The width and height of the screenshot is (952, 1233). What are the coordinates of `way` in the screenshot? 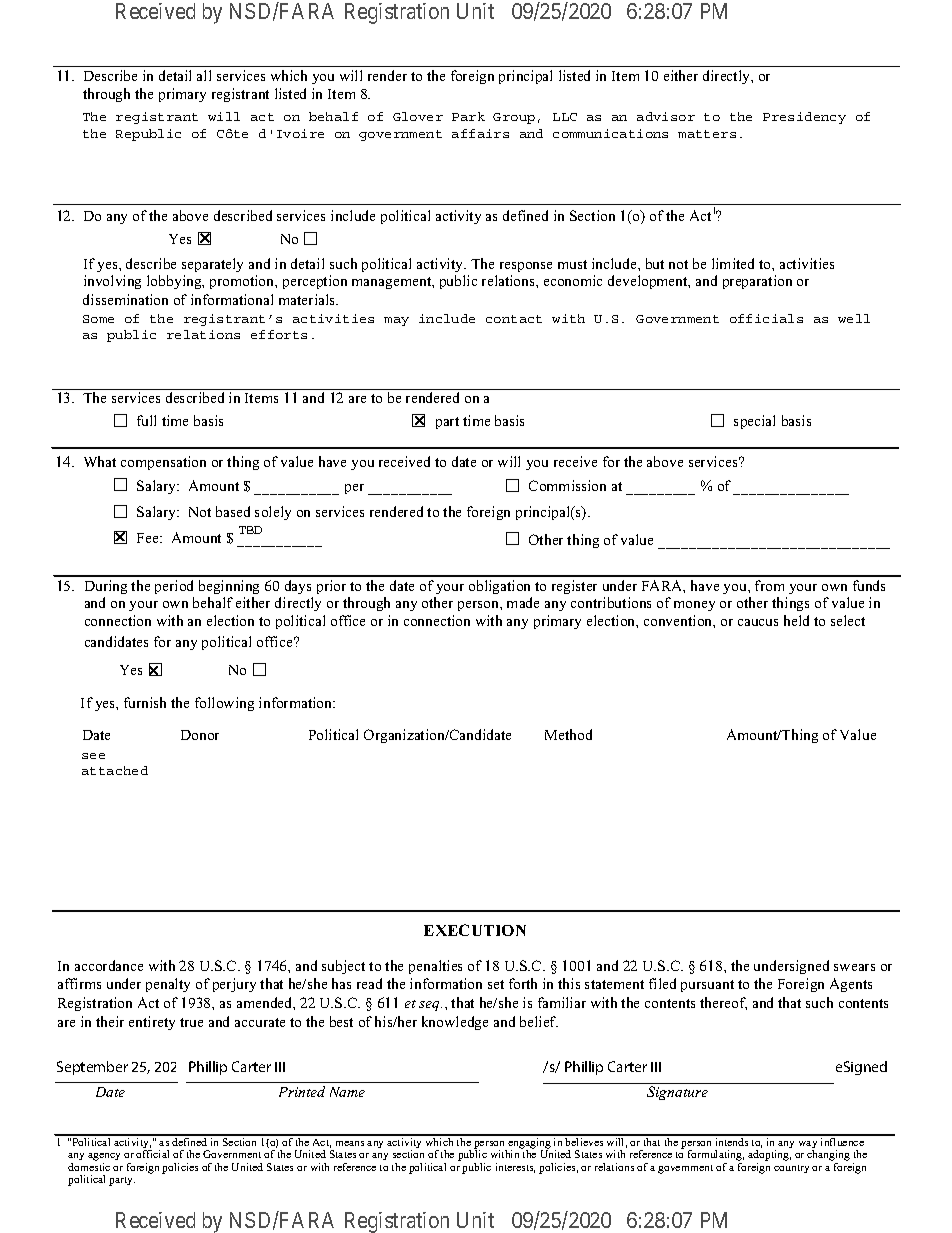 It's located at (808, 1146).
